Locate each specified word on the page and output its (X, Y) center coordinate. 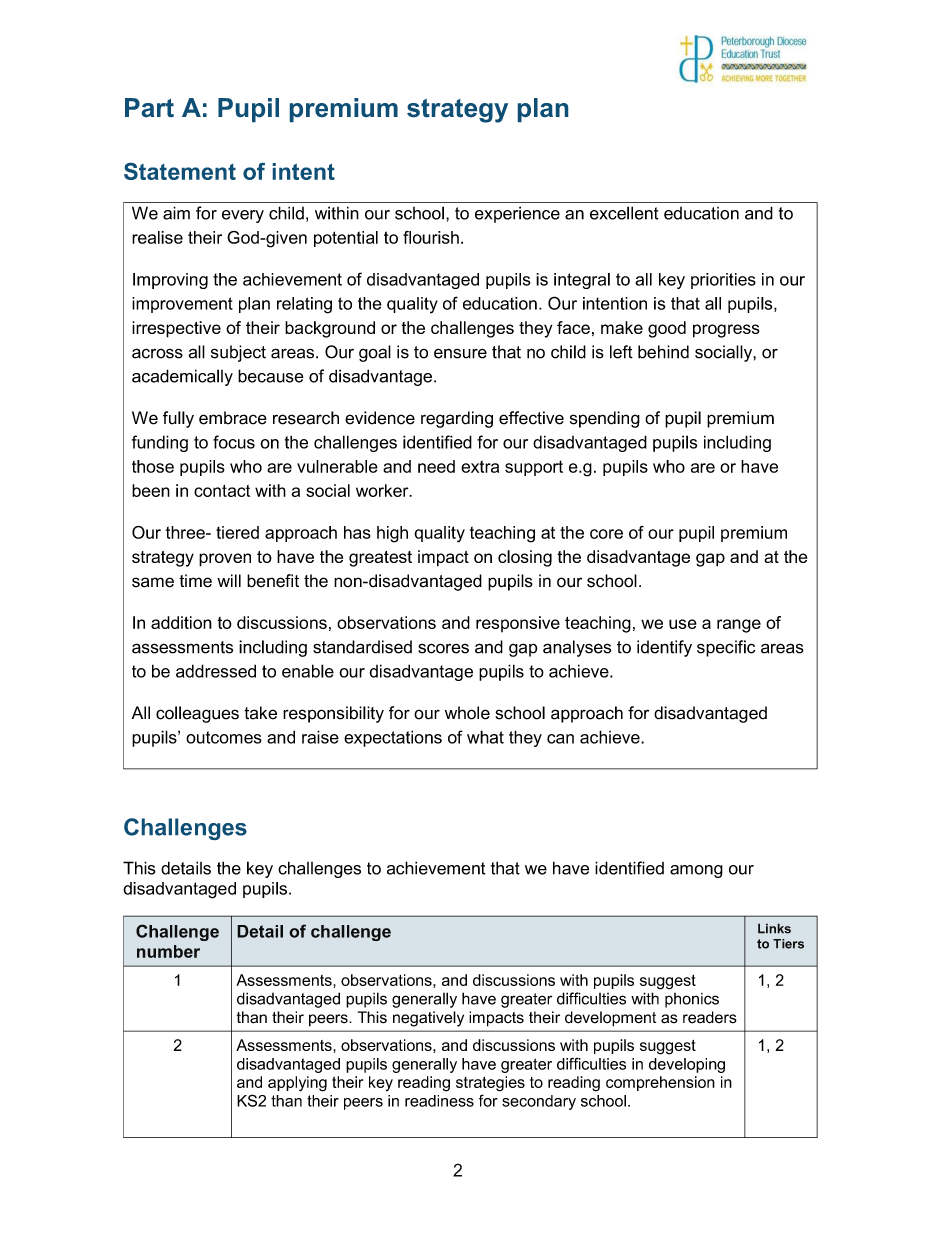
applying (297, 1084)
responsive (518, 624)
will (229, 580)
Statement (180, 171)
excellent (624, 213)
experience (517, 214)
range (739, 626)
